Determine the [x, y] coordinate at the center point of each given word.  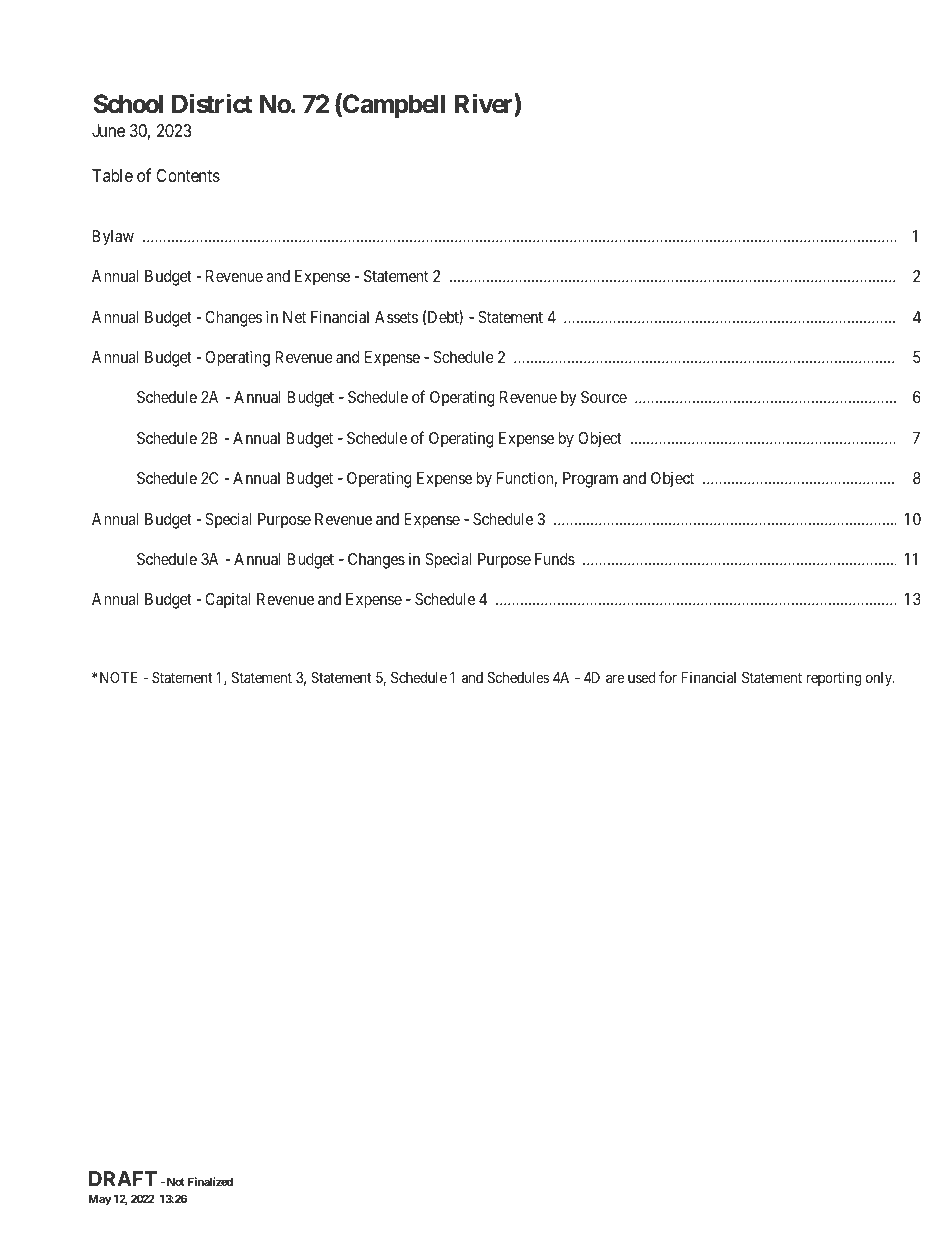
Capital [227, 601]
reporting [834, 679]
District [212, 104]
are [615, 678]
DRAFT [123, 1178]
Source [604, 397]
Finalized [210, 1181]
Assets [396, 317]
